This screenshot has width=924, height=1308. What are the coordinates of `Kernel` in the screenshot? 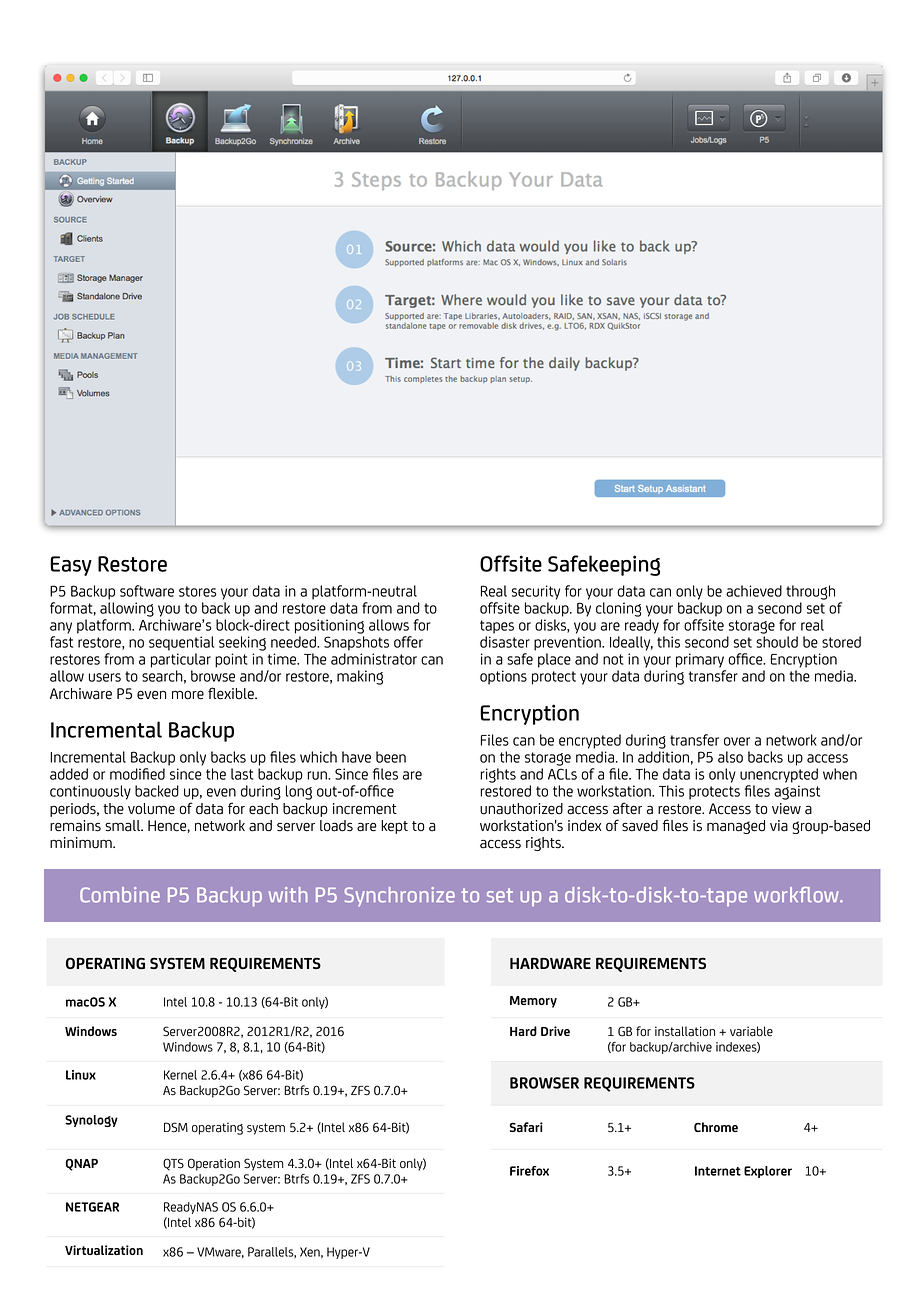 It's located at (180, 1075).
